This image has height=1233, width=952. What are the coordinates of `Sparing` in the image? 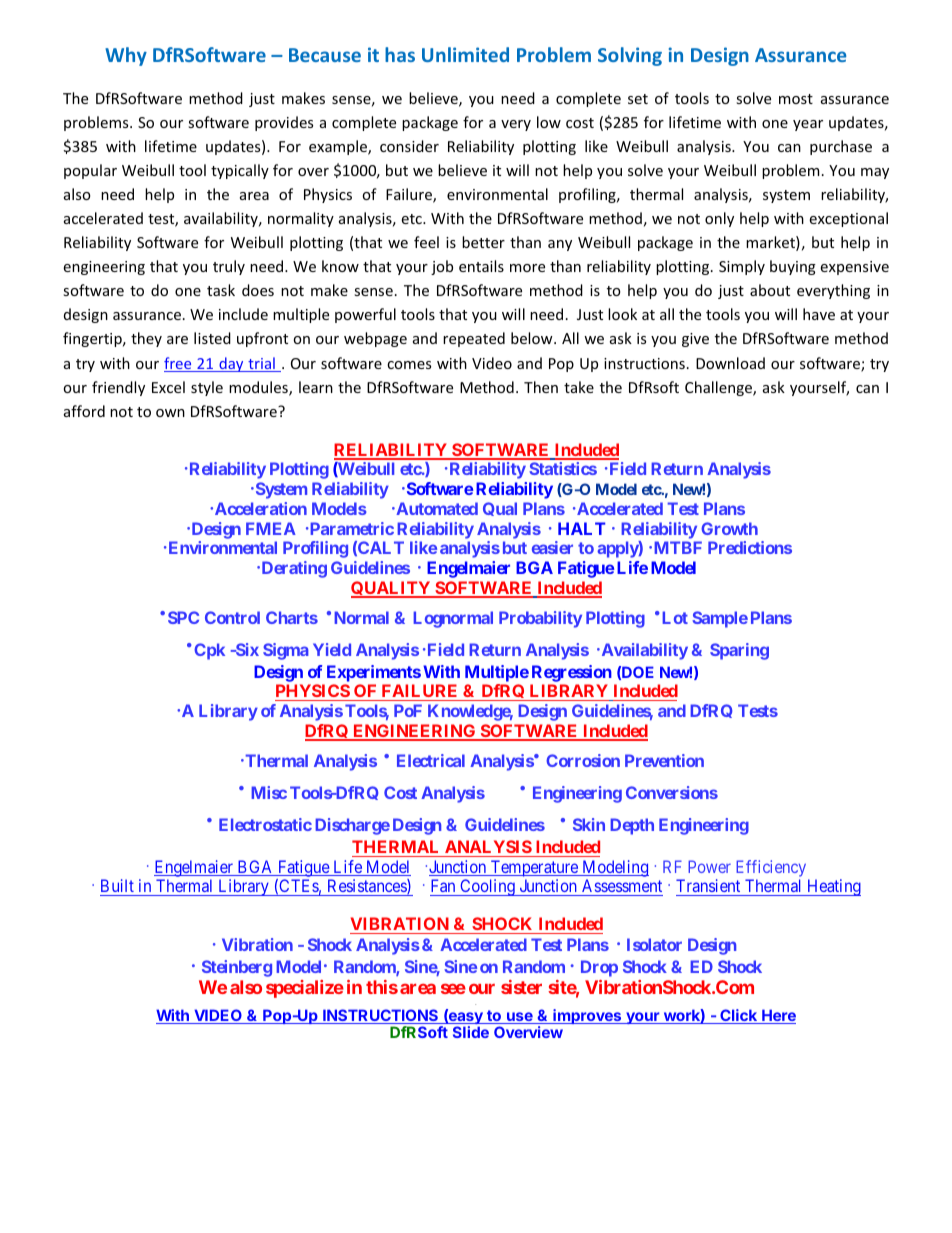 It's located at (739, 651).
